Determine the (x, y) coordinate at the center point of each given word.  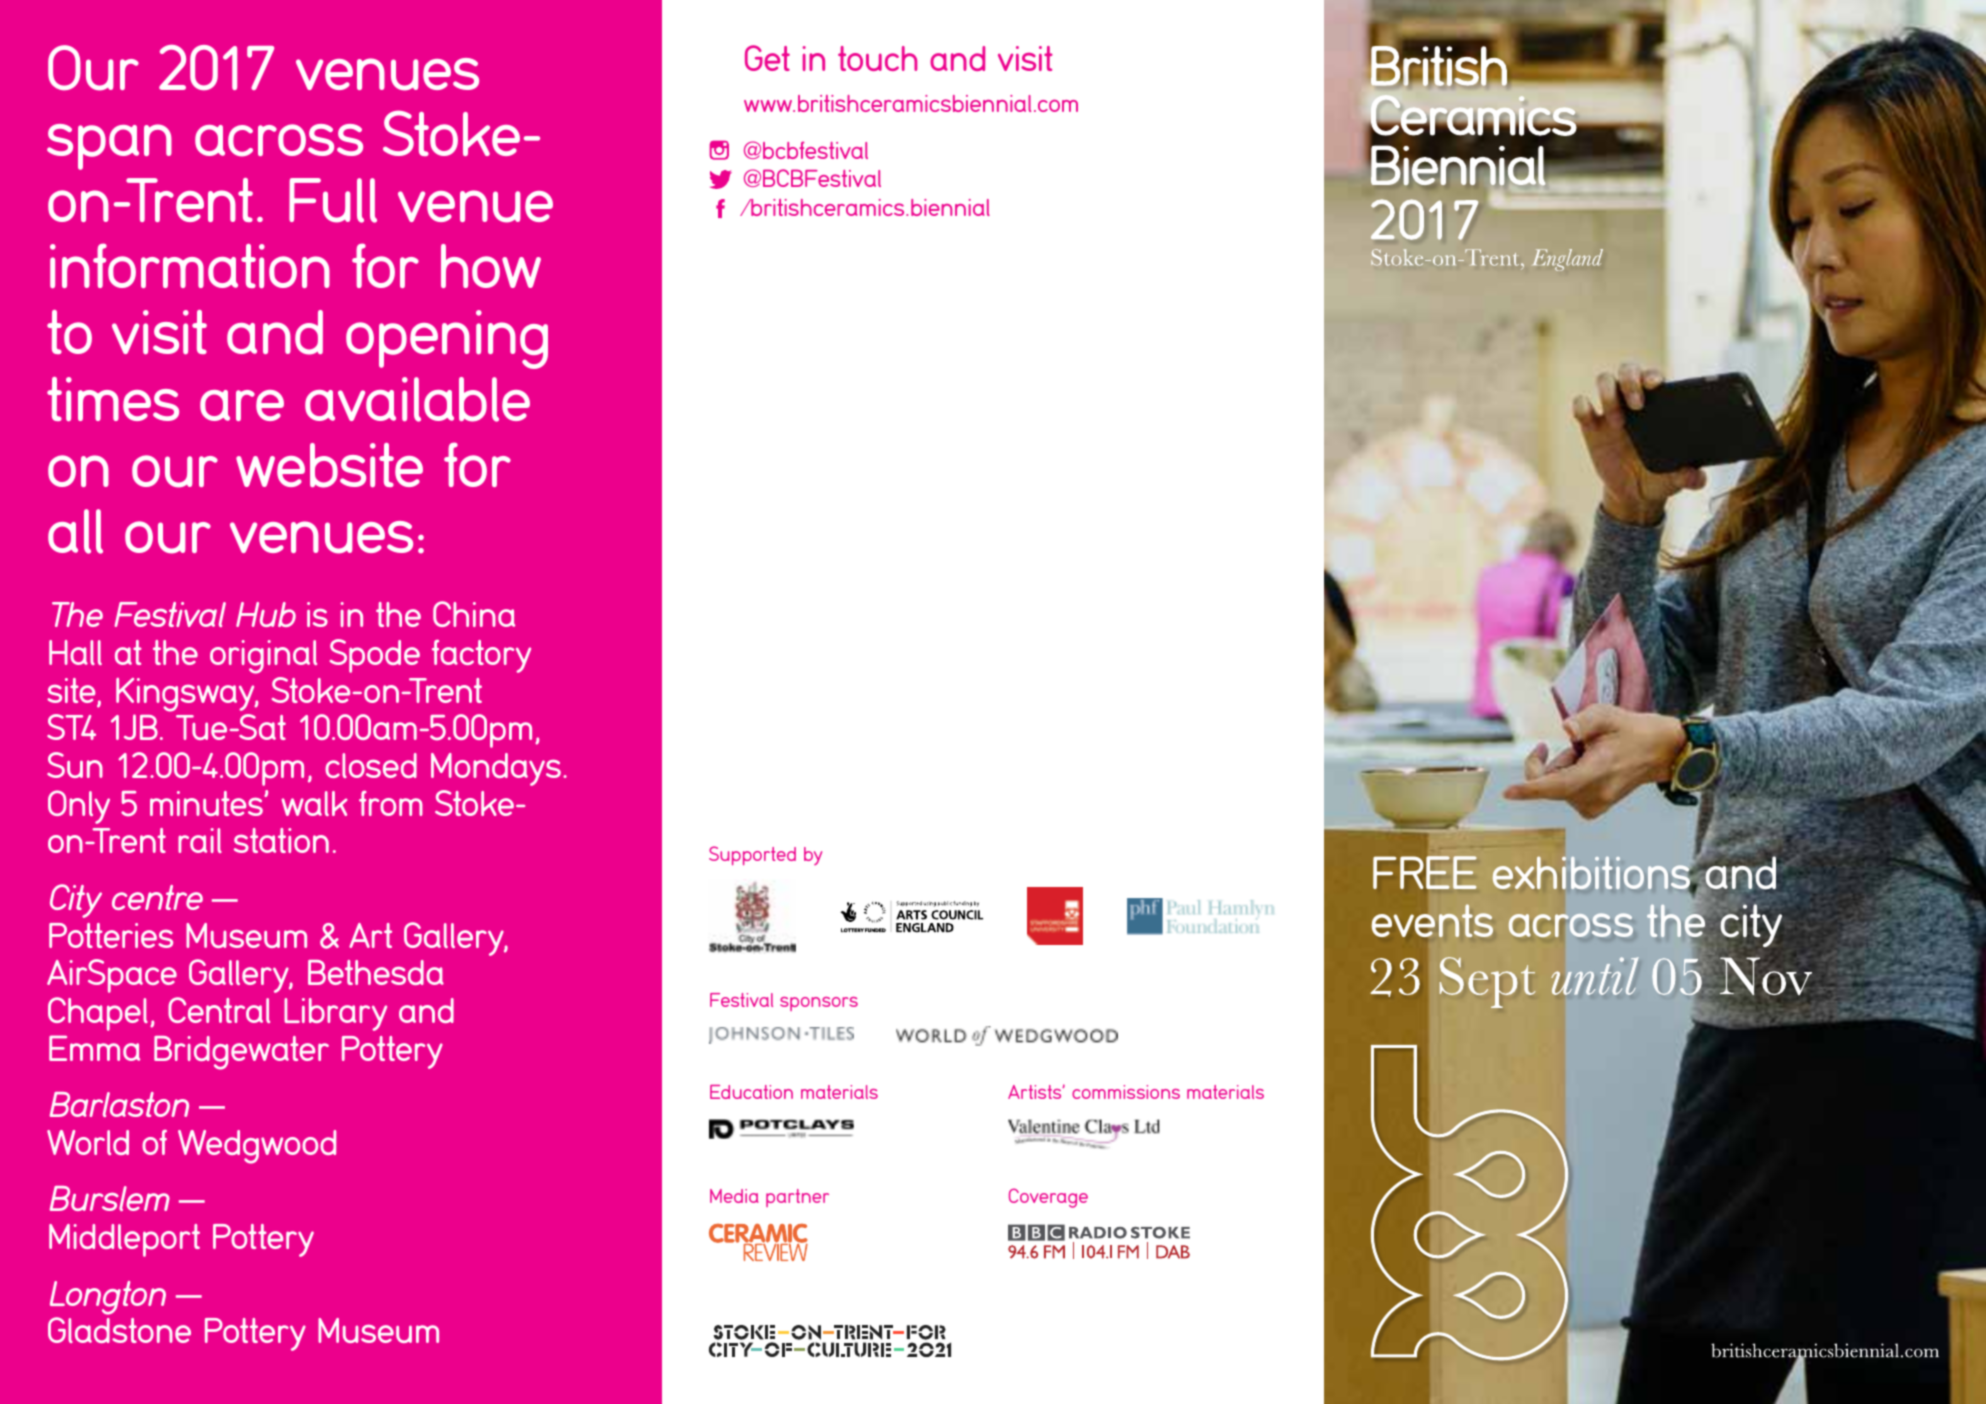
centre (157, 897)
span (109, 147)
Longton (108, 1298)
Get (767, 58)
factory (481, 656)
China (474, 614)
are (242, 405)
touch (877, 58)
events (1432, 922)
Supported (752, 855)
